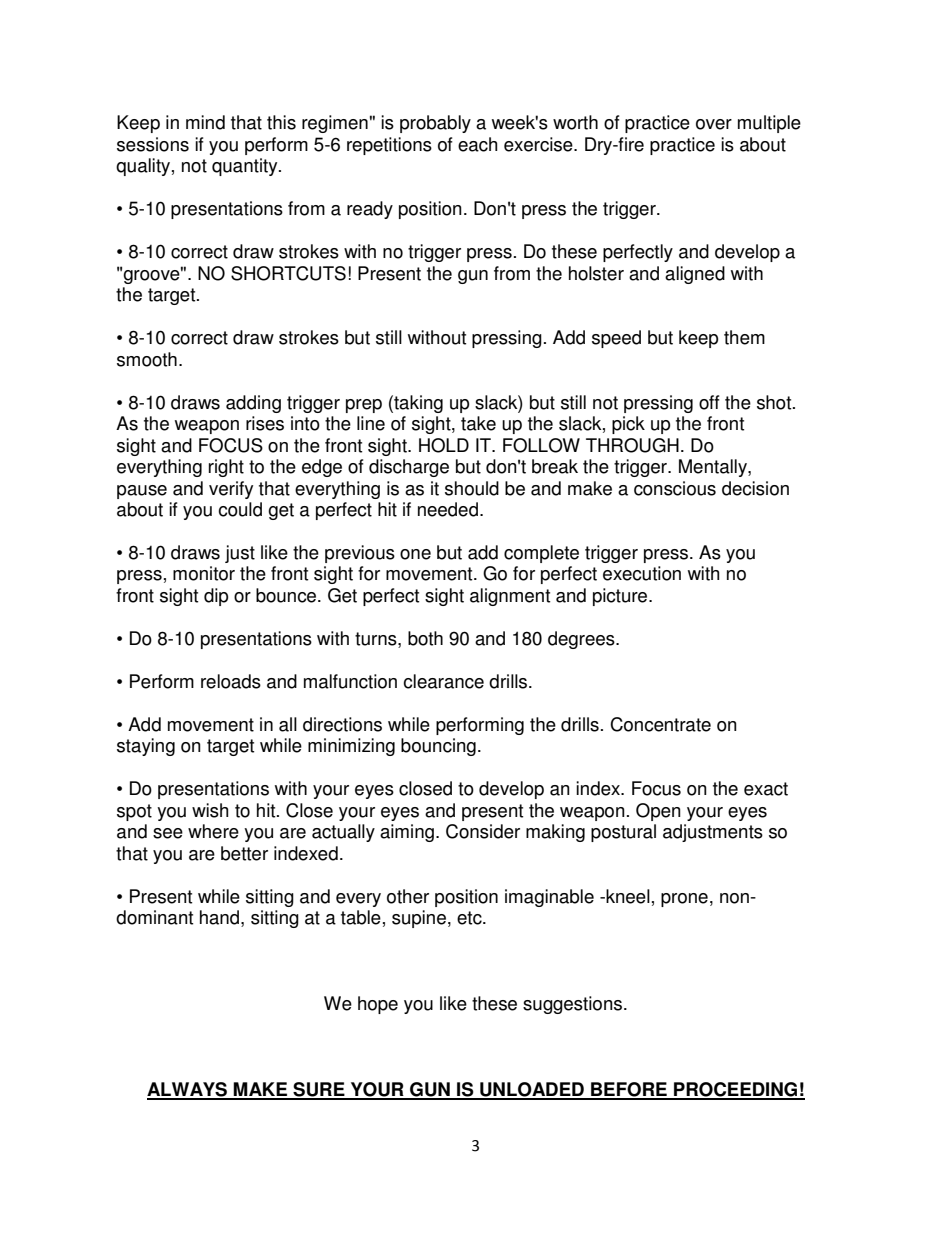  I want to click on where, so click(213, 831).
